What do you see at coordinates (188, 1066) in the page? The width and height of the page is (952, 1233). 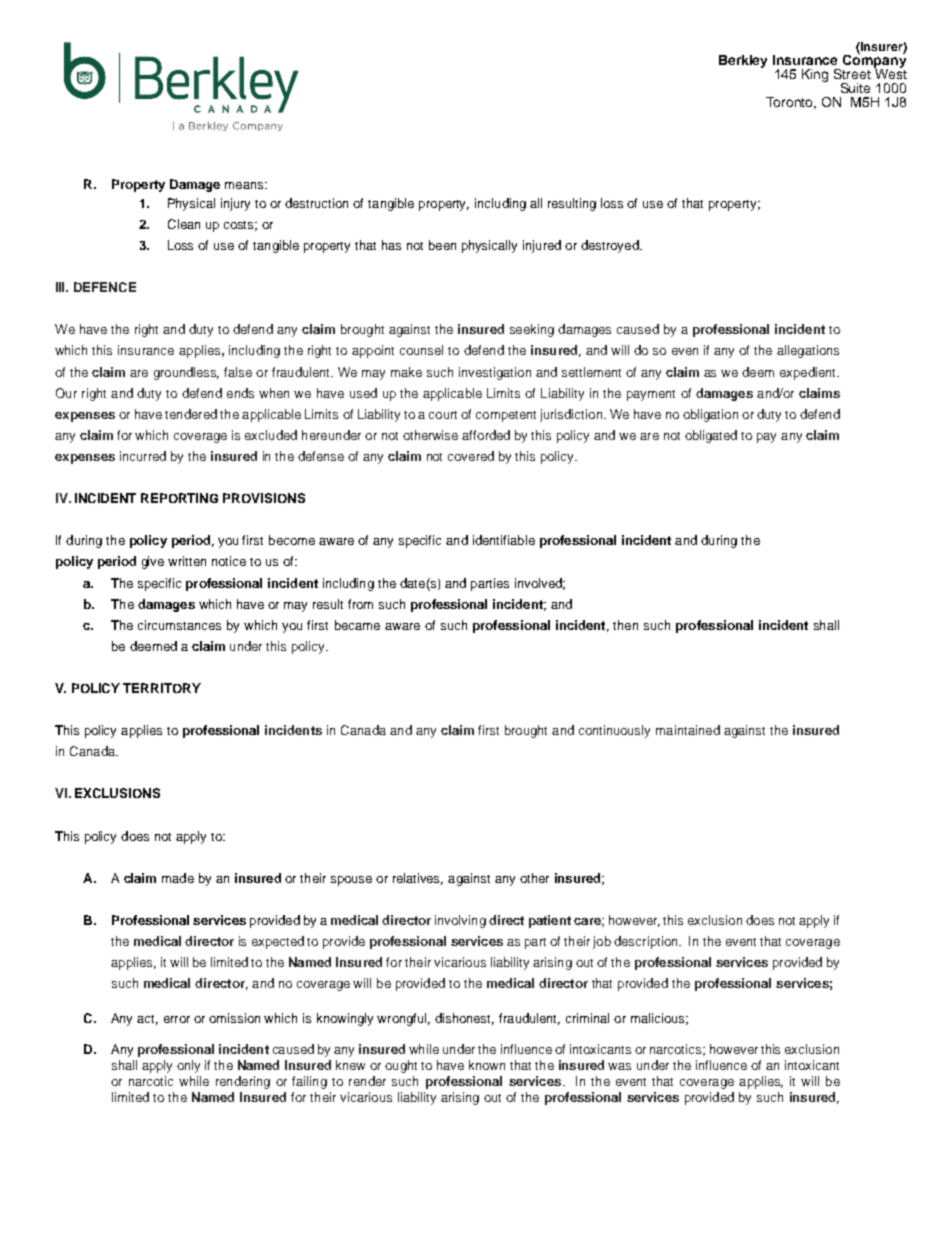 I see `only` at bounding box center [188, 1066].
